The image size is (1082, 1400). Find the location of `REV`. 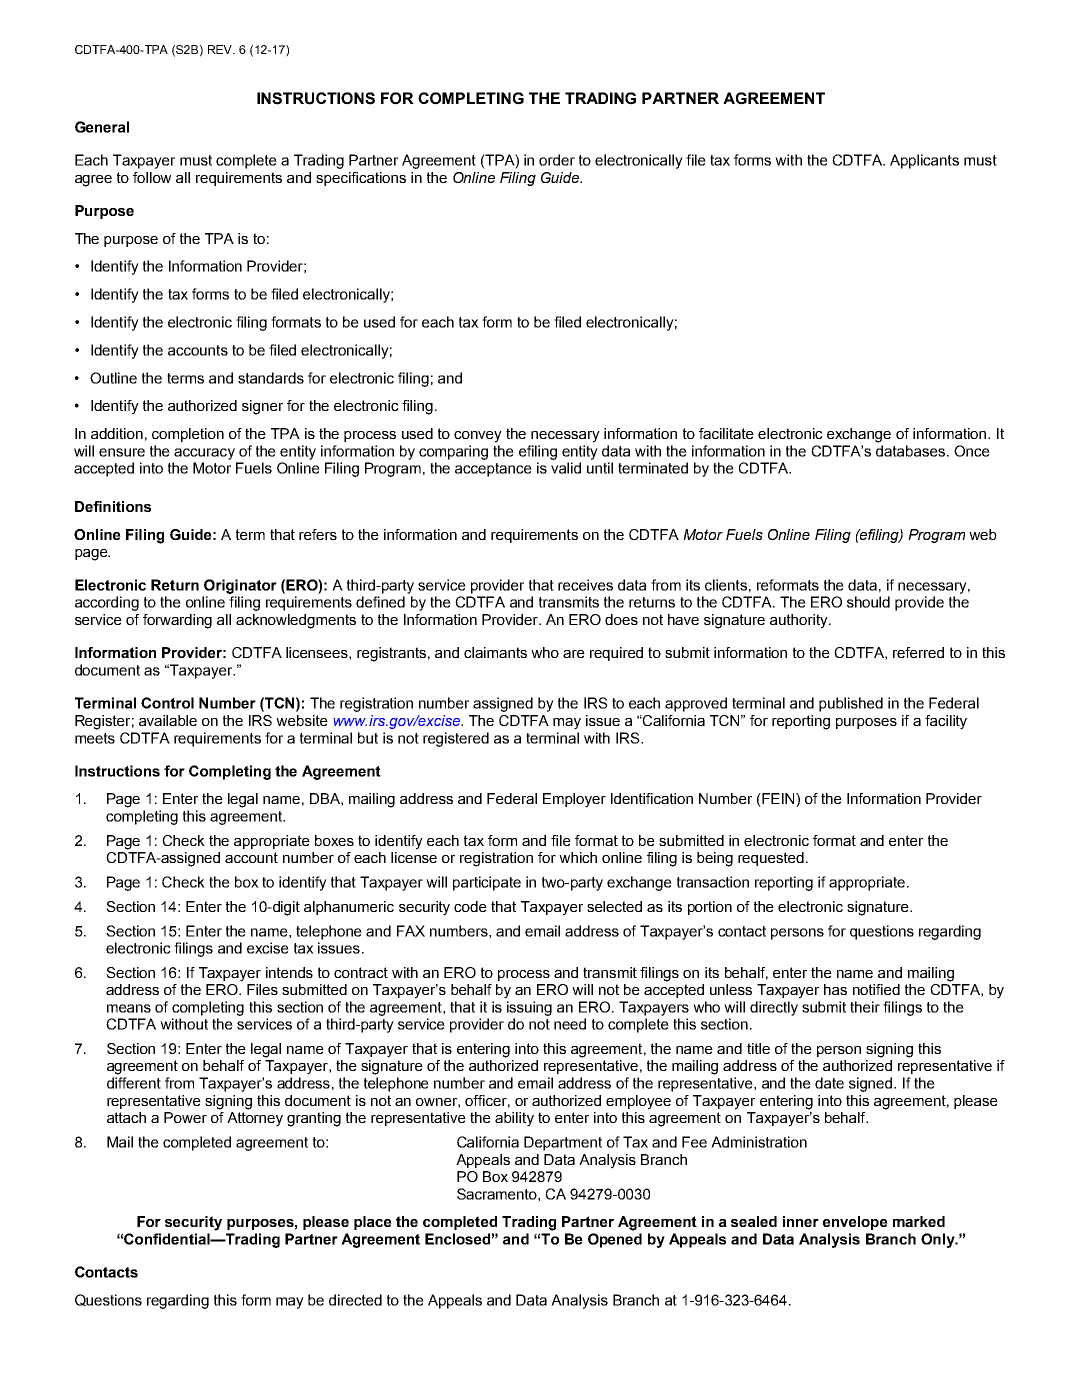

REV is located at coordinates (221, 49).
